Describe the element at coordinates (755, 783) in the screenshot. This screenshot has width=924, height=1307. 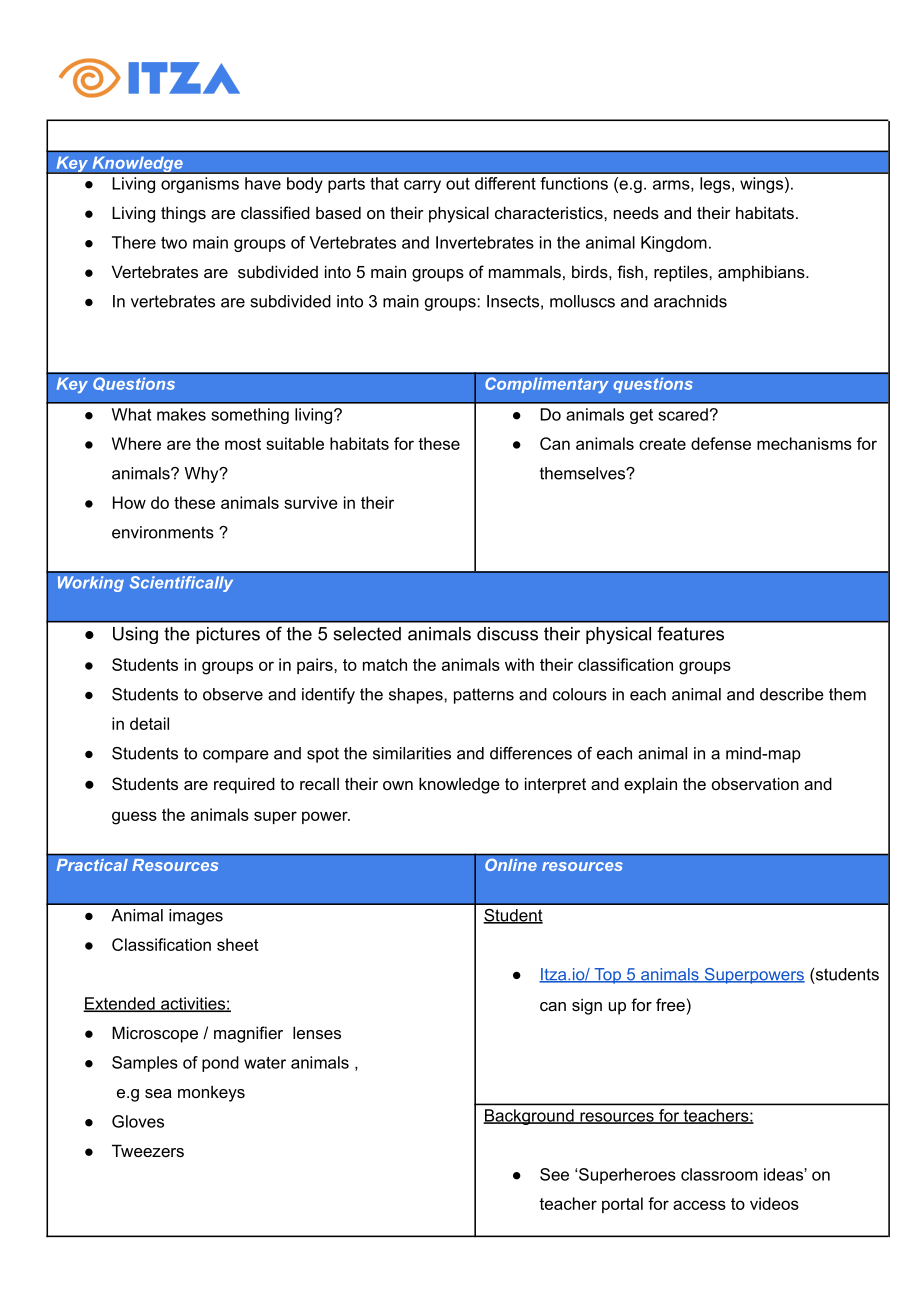
I see `observation` at that location.
